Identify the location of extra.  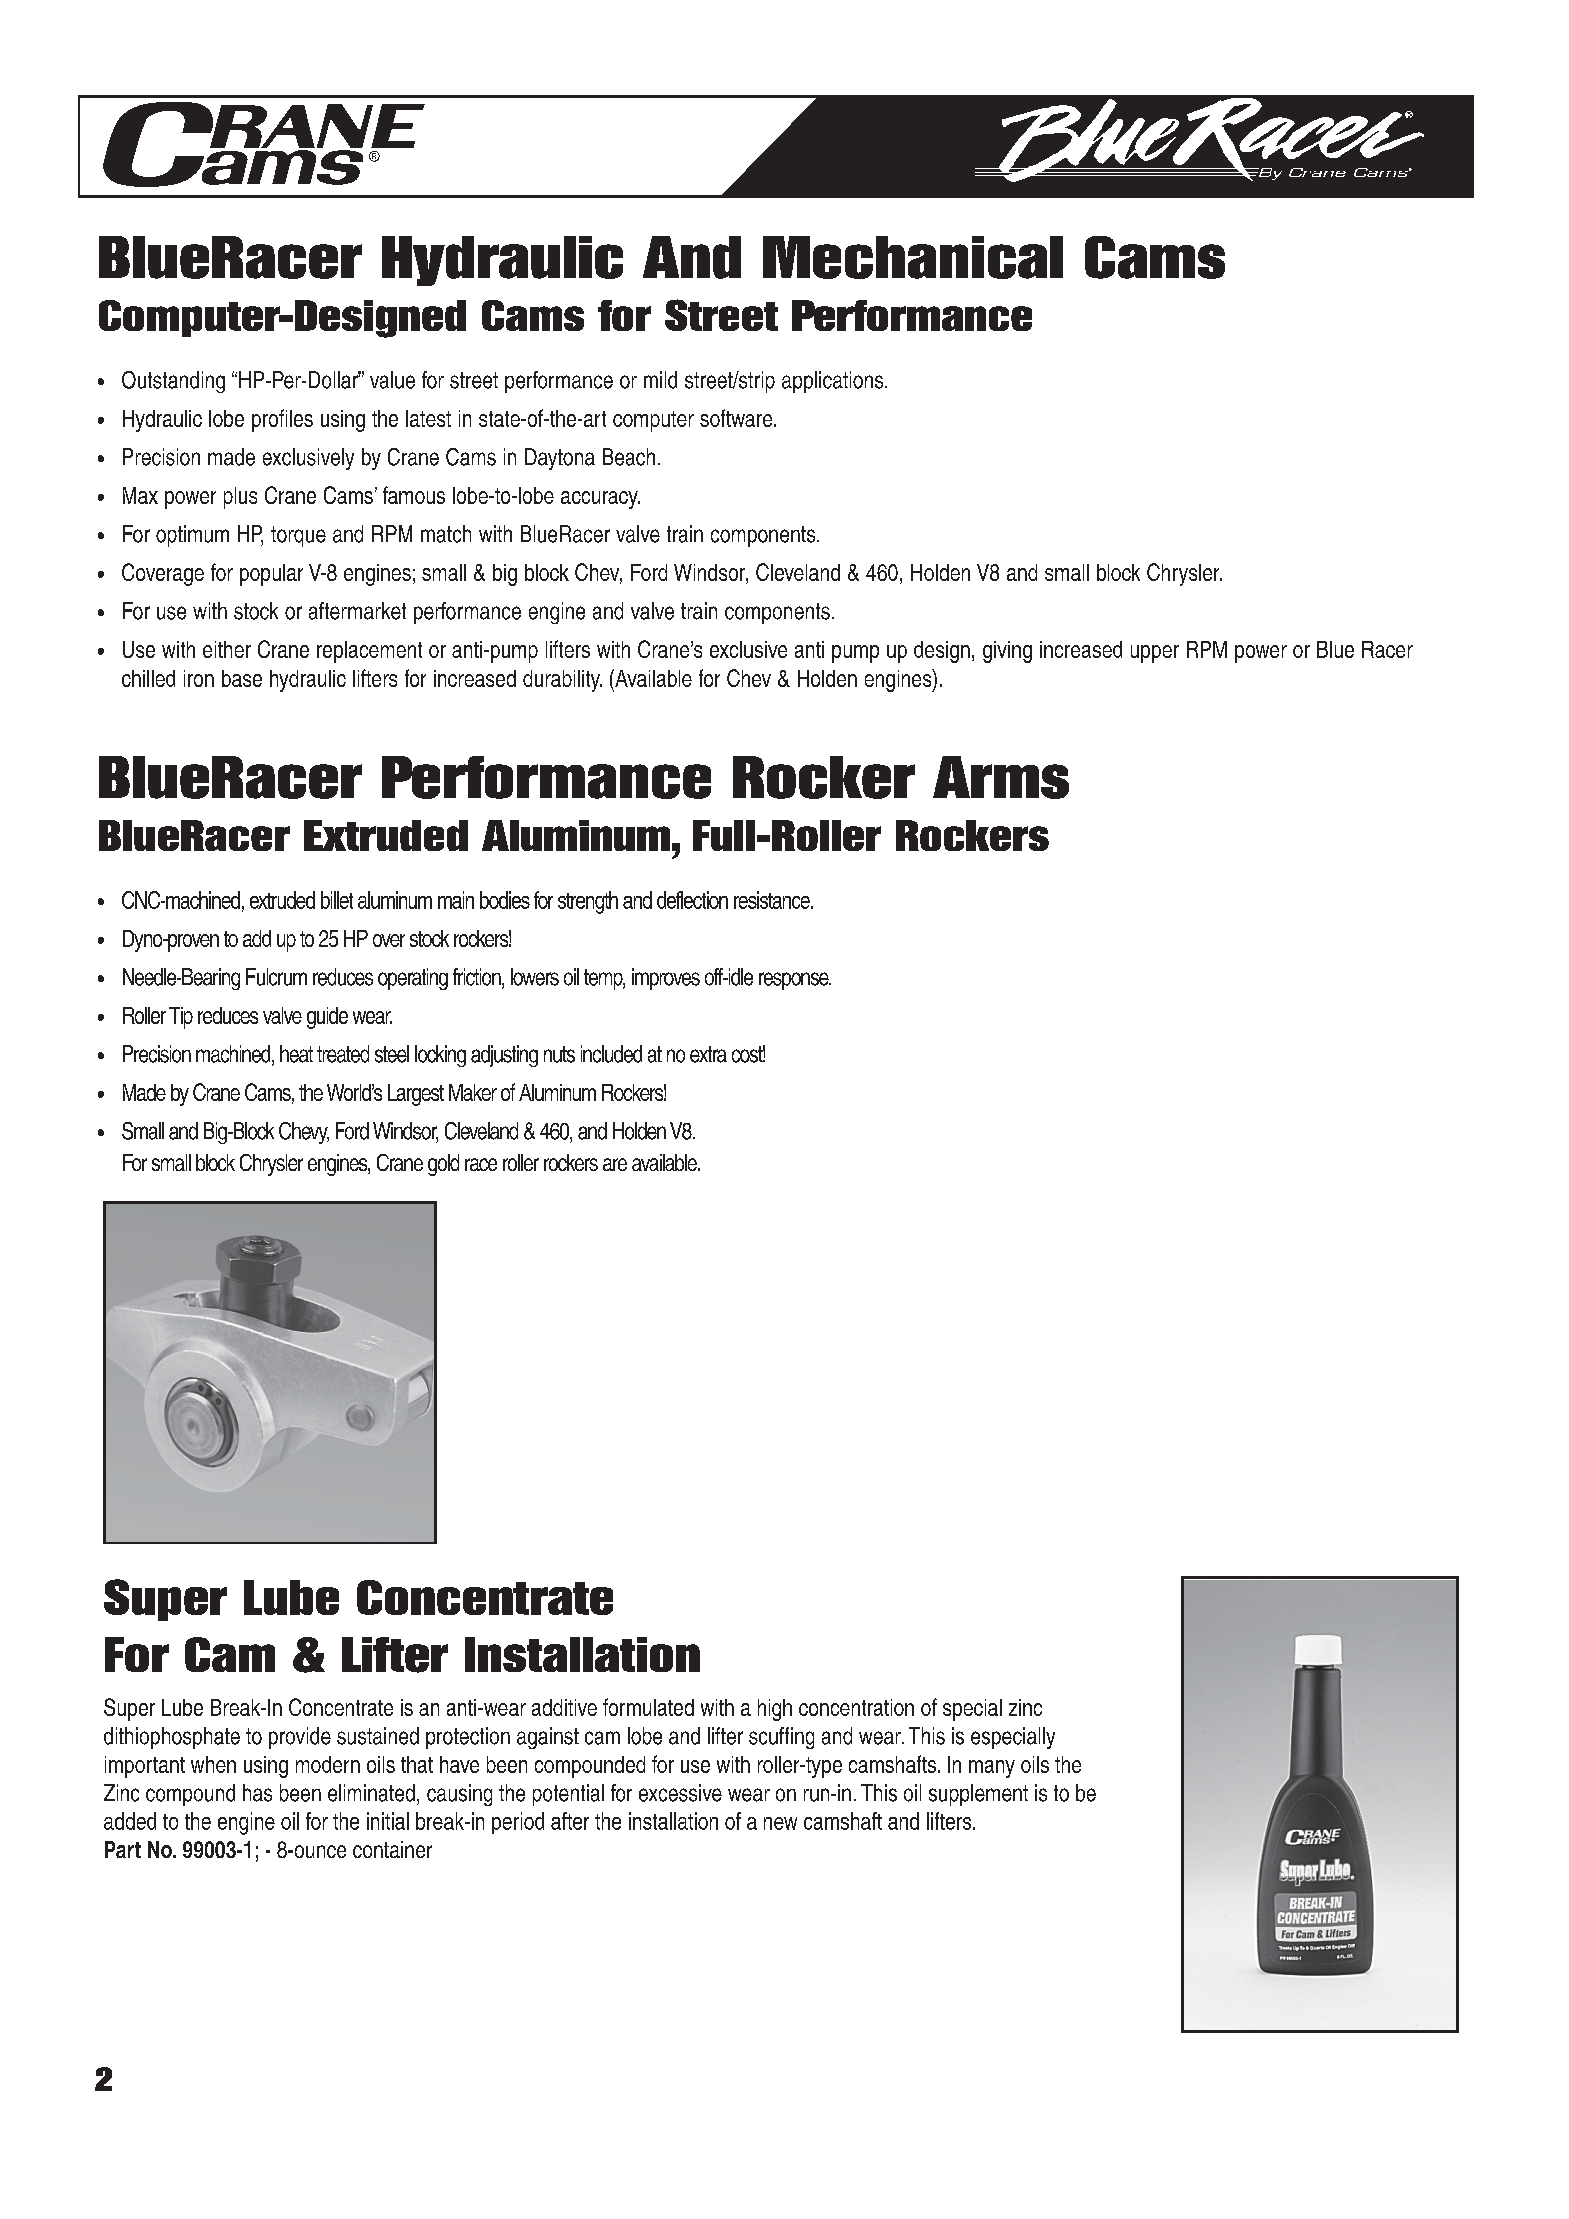
(708, 1054).
